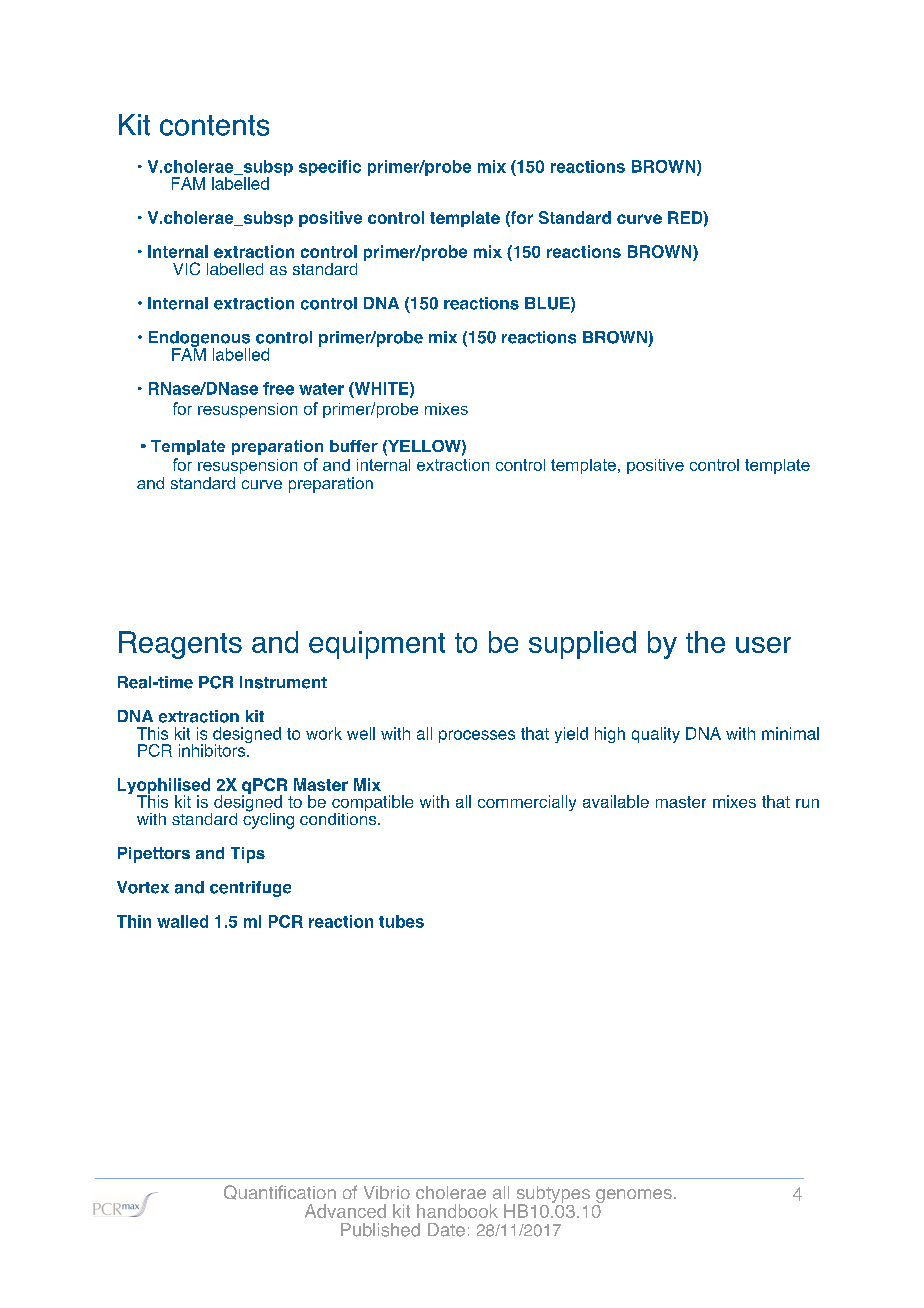 The width and height of the screenshot is (924, 1308). Describe the element at coordinates (180, 645) in the screenshot. I see `Reagents` at that location.
